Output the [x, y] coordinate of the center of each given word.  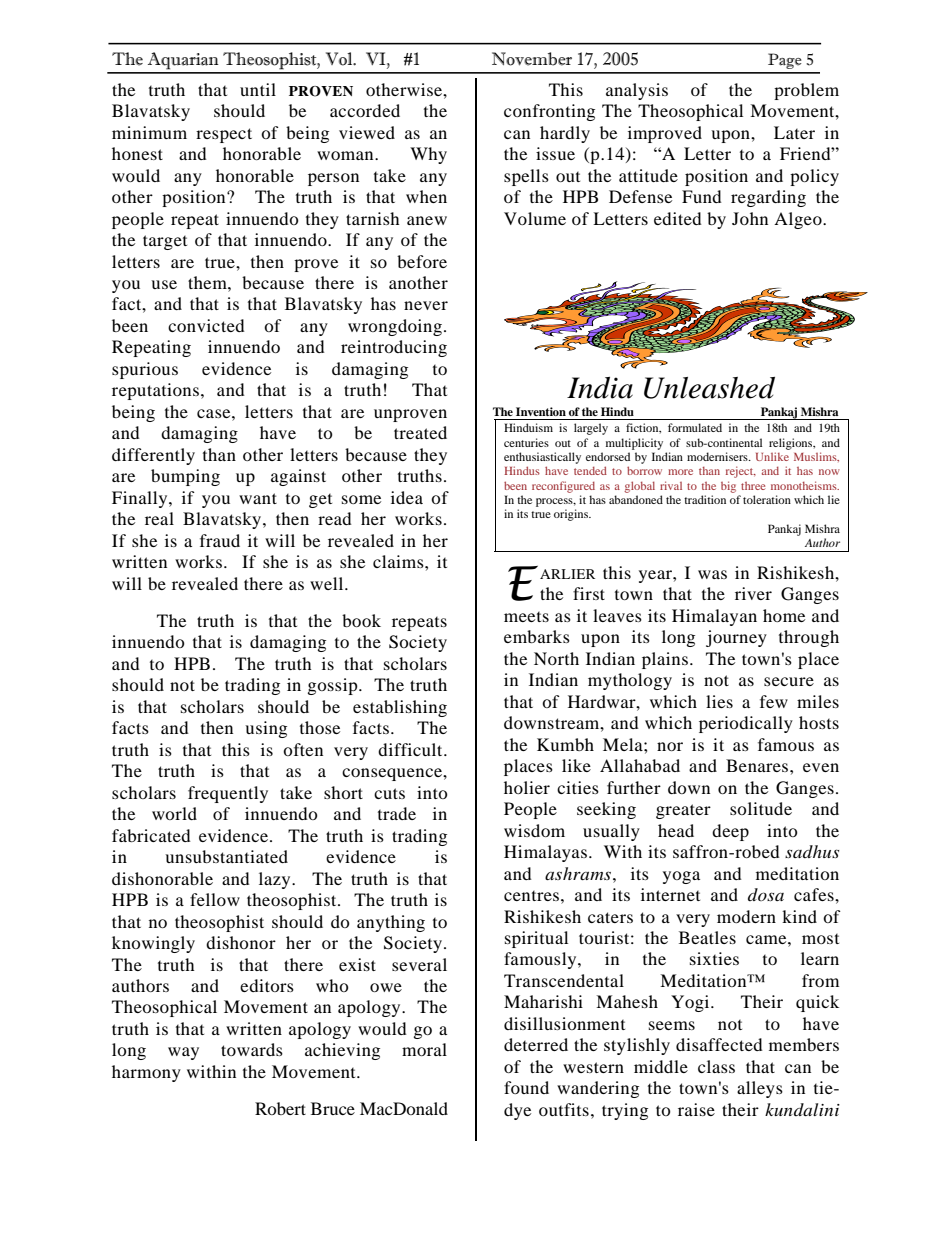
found [526, 1087]
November [532, 59]
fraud [220, 540]
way [183, 1053]
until [258, 89]
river [753, 593]
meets [526, 617]
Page [785, 61]
